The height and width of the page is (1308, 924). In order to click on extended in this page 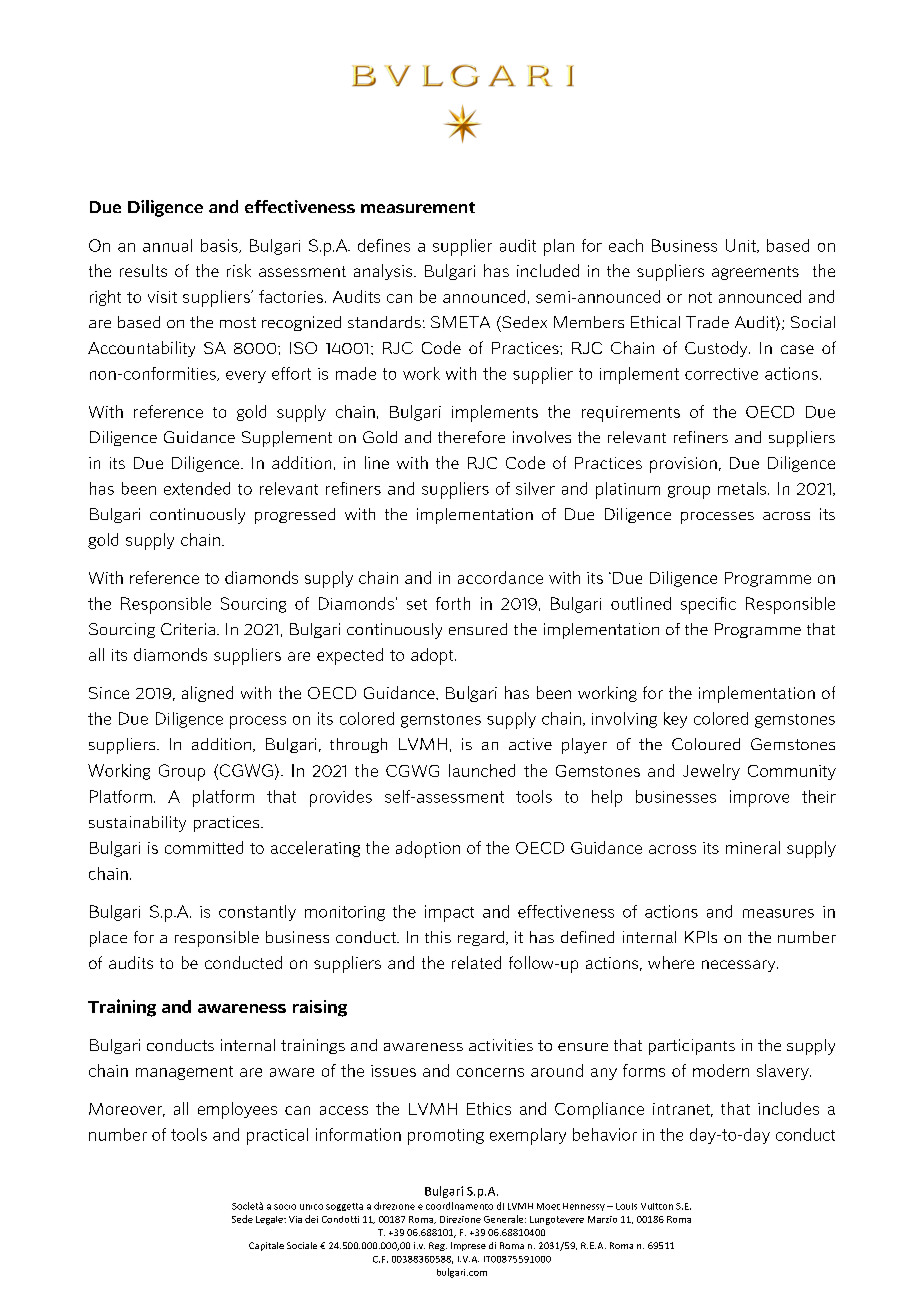, I will do `click(197, 488)`.
